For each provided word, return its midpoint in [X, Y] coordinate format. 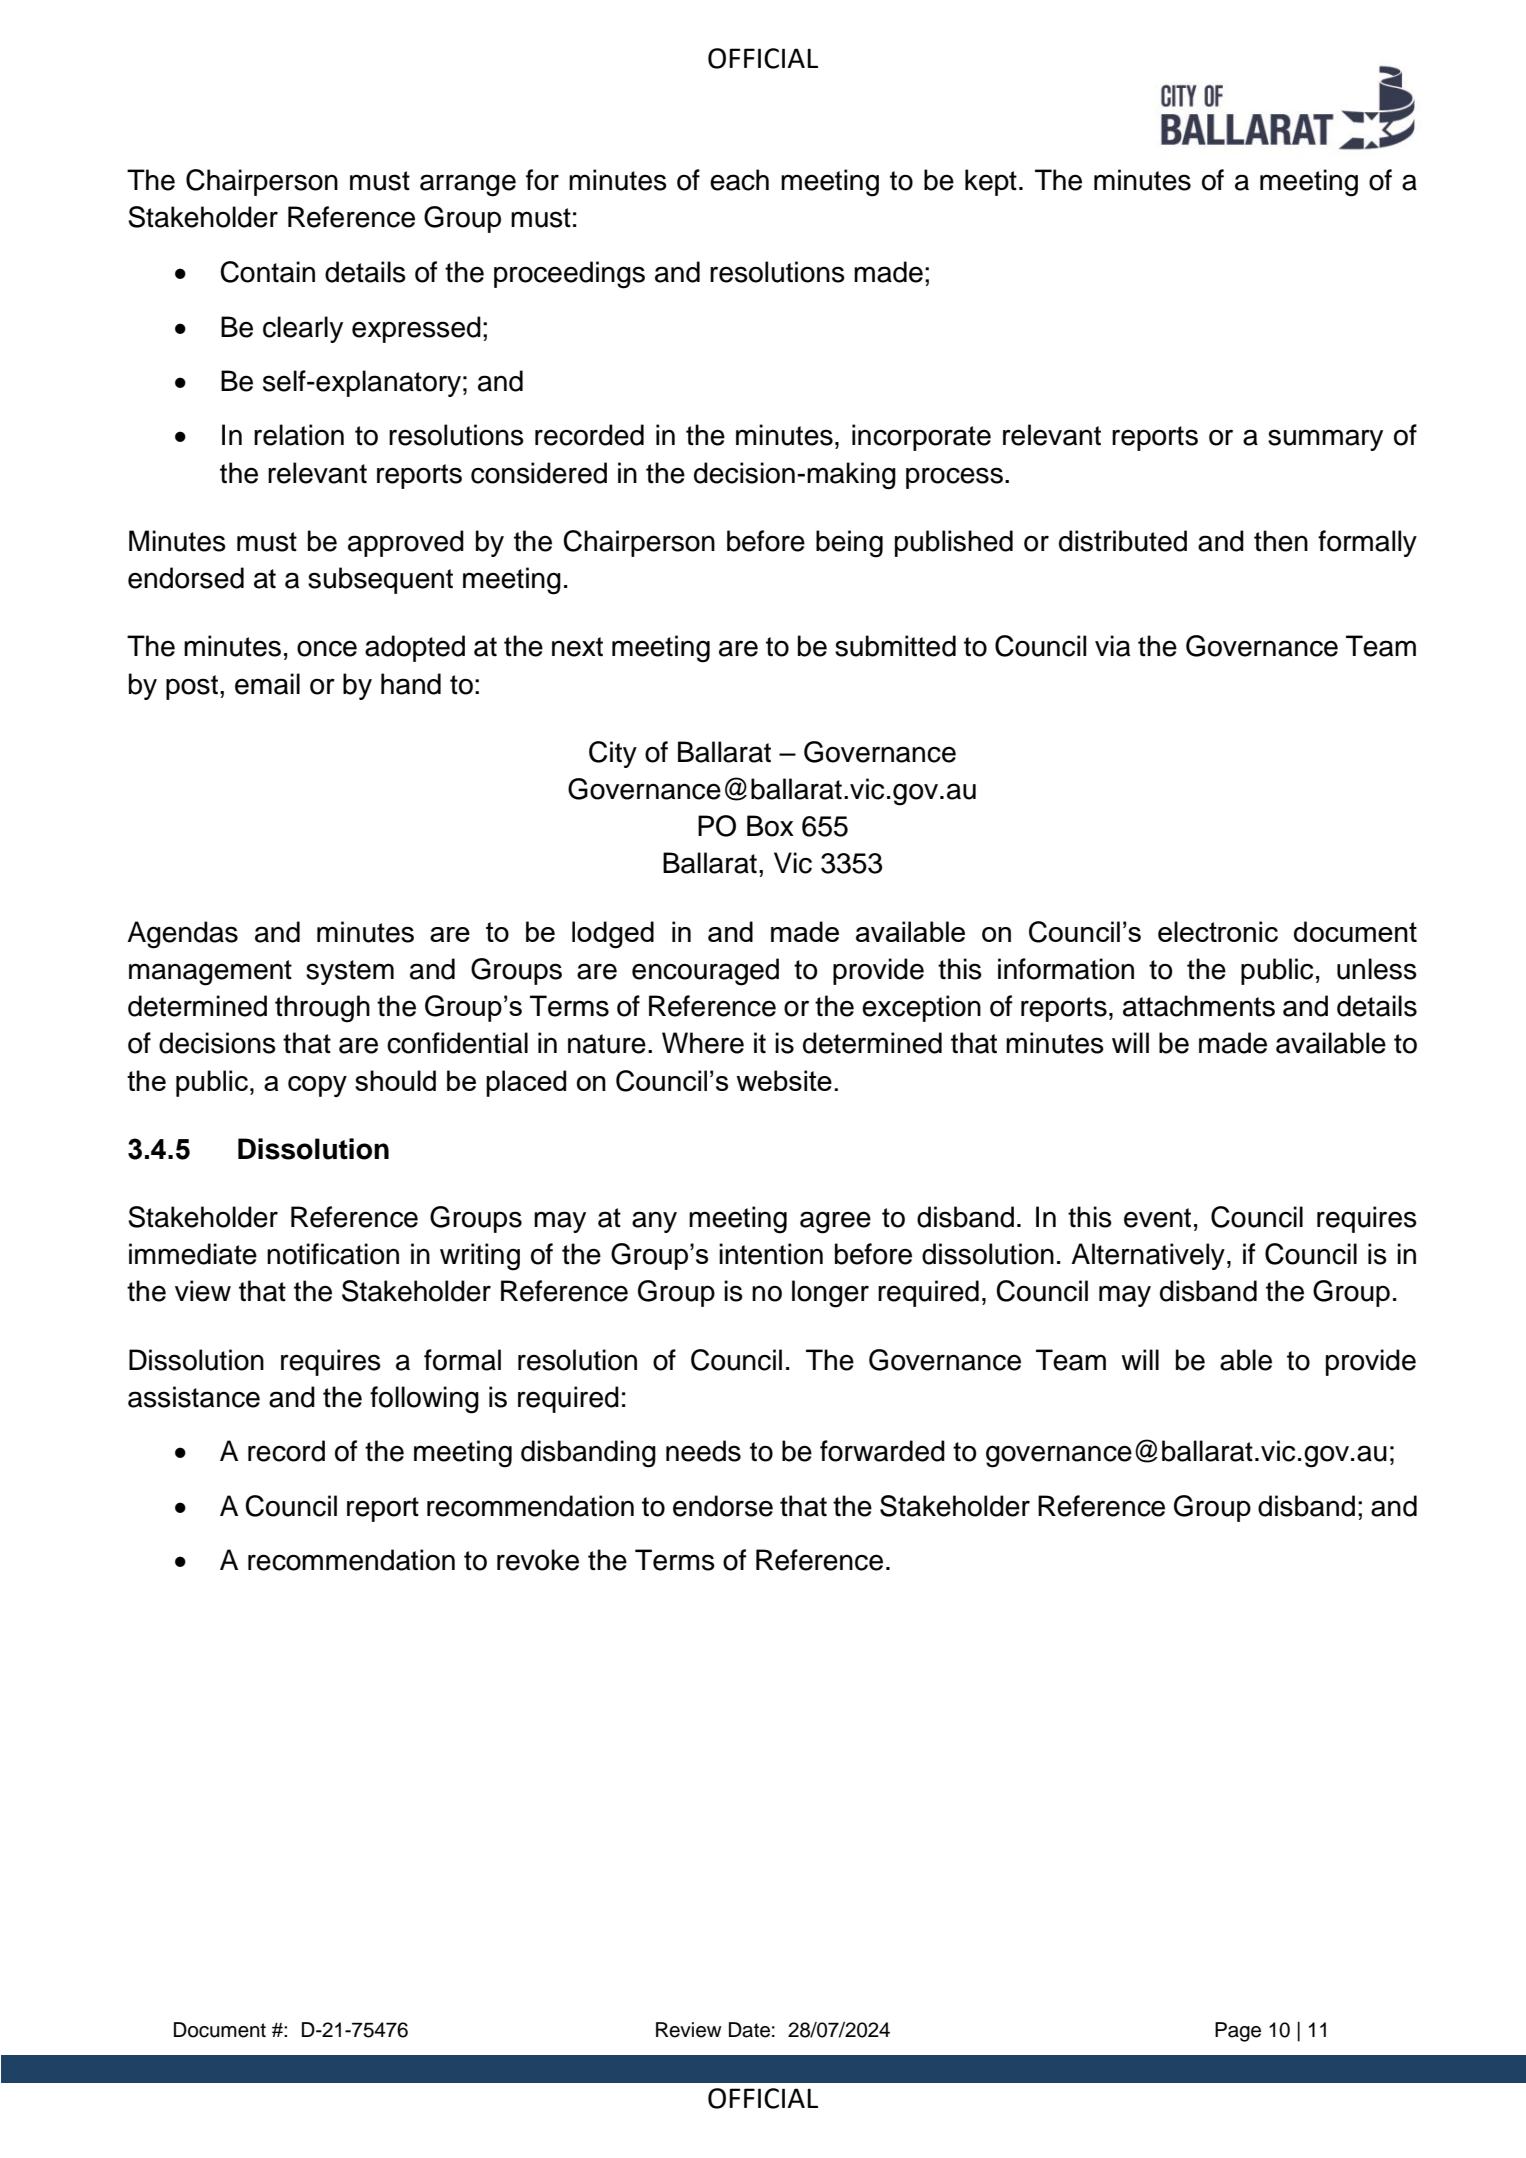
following [424, 1400]
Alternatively [1148, 1256]
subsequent [380, 580]
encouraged [705, 972]
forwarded [882, 1451]
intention [771, 1254]
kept [991, 182]
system [350, 972]
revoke [538, 1560]
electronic [1218, 931]
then [1281, 541]
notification [333, 1254]
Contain [267, 272]
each [739, 180]
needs [703, 1451]
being [849, 544]
